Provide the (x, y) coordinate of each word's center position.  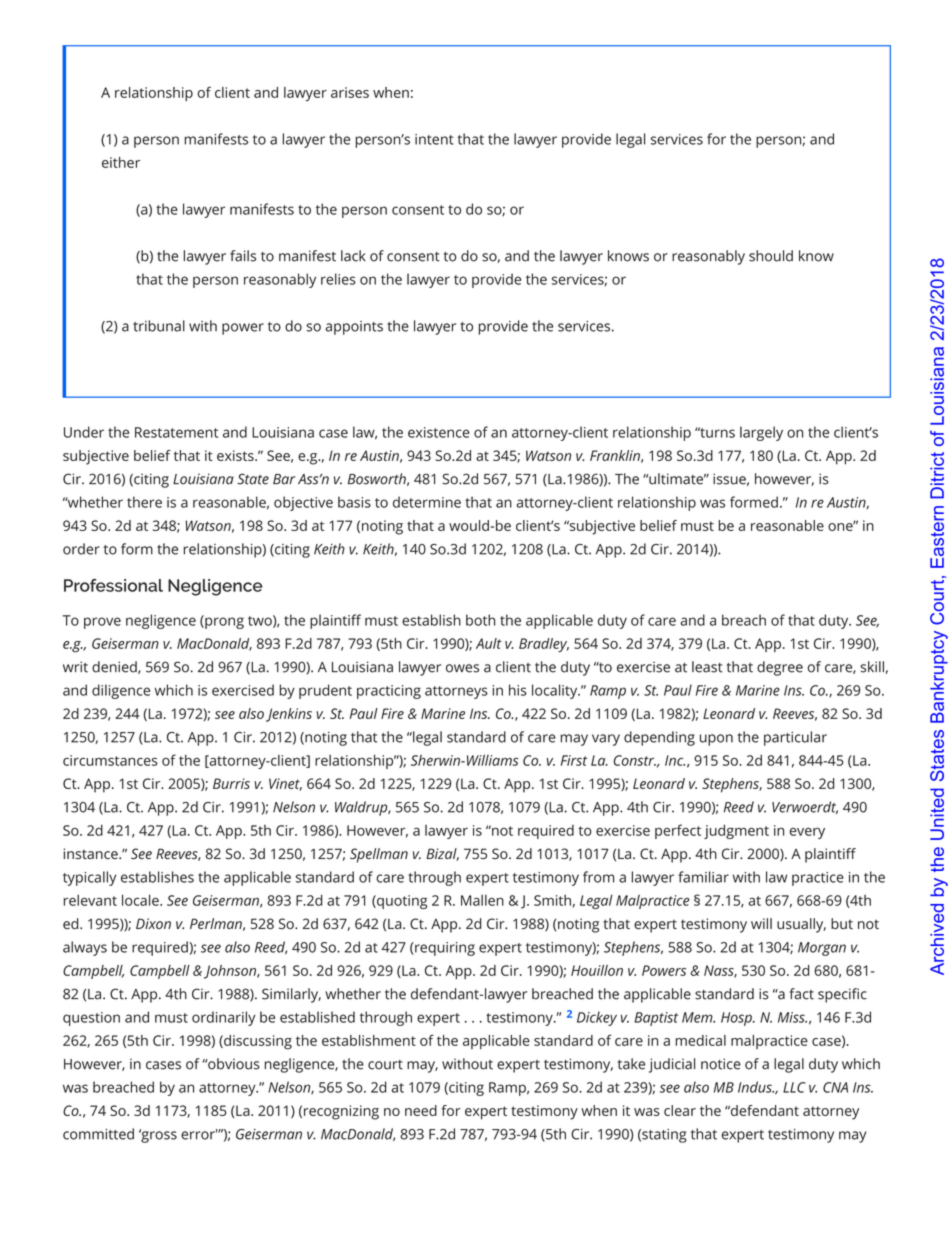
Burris (231, 783)
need (421, 1110)
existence (439, 432)
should (771, 256)
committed (98, 1134)
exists (236, 455)
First (574, 760)
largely (761, 433)
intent (434, 139)
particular (795, 738)
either (121, 162)
